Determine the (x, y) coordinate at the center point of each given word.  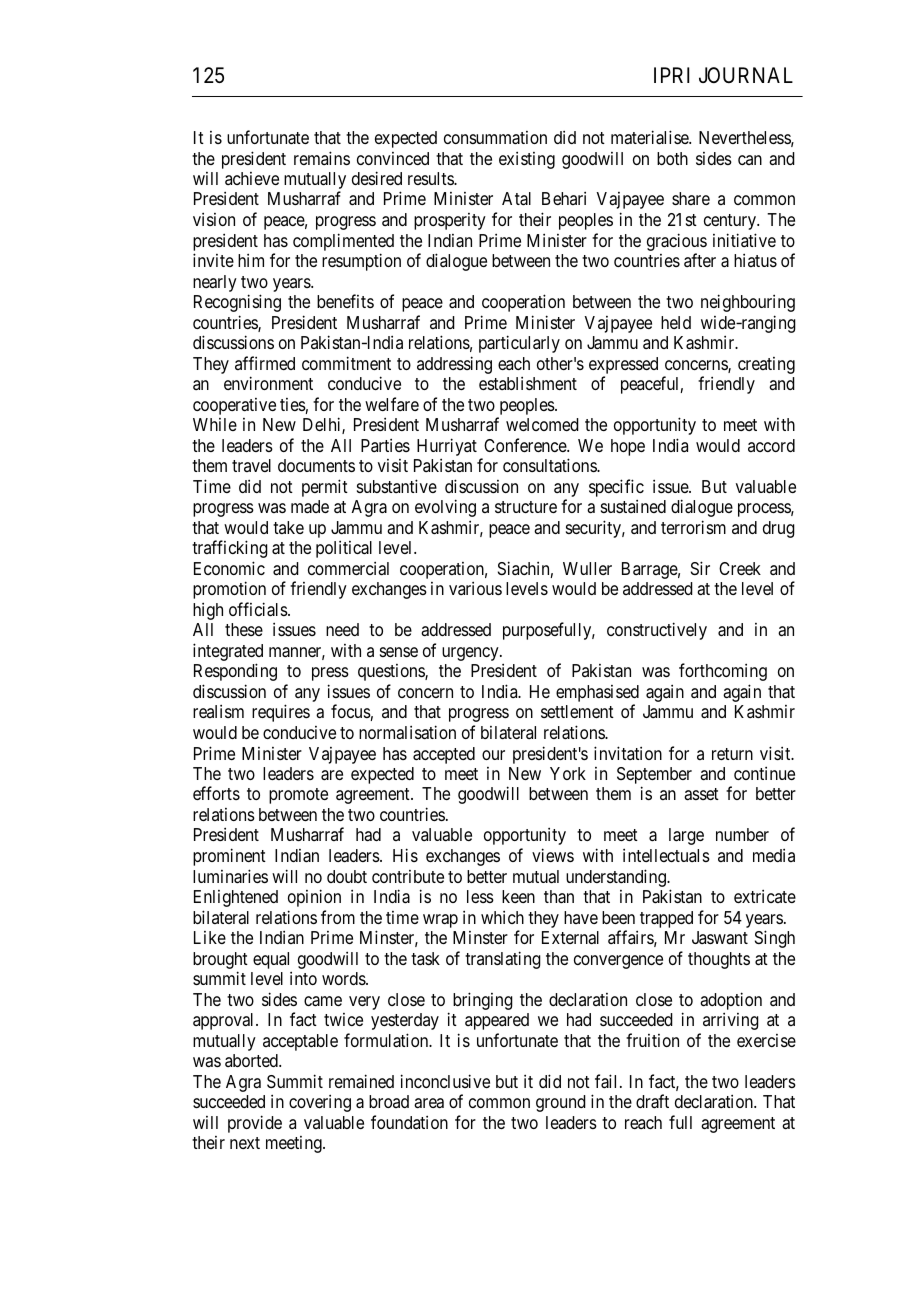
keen (518, 896)
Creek (740, 568)
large (686, 836)
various (475, 588)
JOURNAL (746, 75)
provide (255, 1124)
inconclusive (445, 1081)
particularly (519, 344)
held (676, 322)
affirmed (265, 363)
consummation (495, 138)
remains (322, 158)
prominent (229, 857)
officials (259, 609)
